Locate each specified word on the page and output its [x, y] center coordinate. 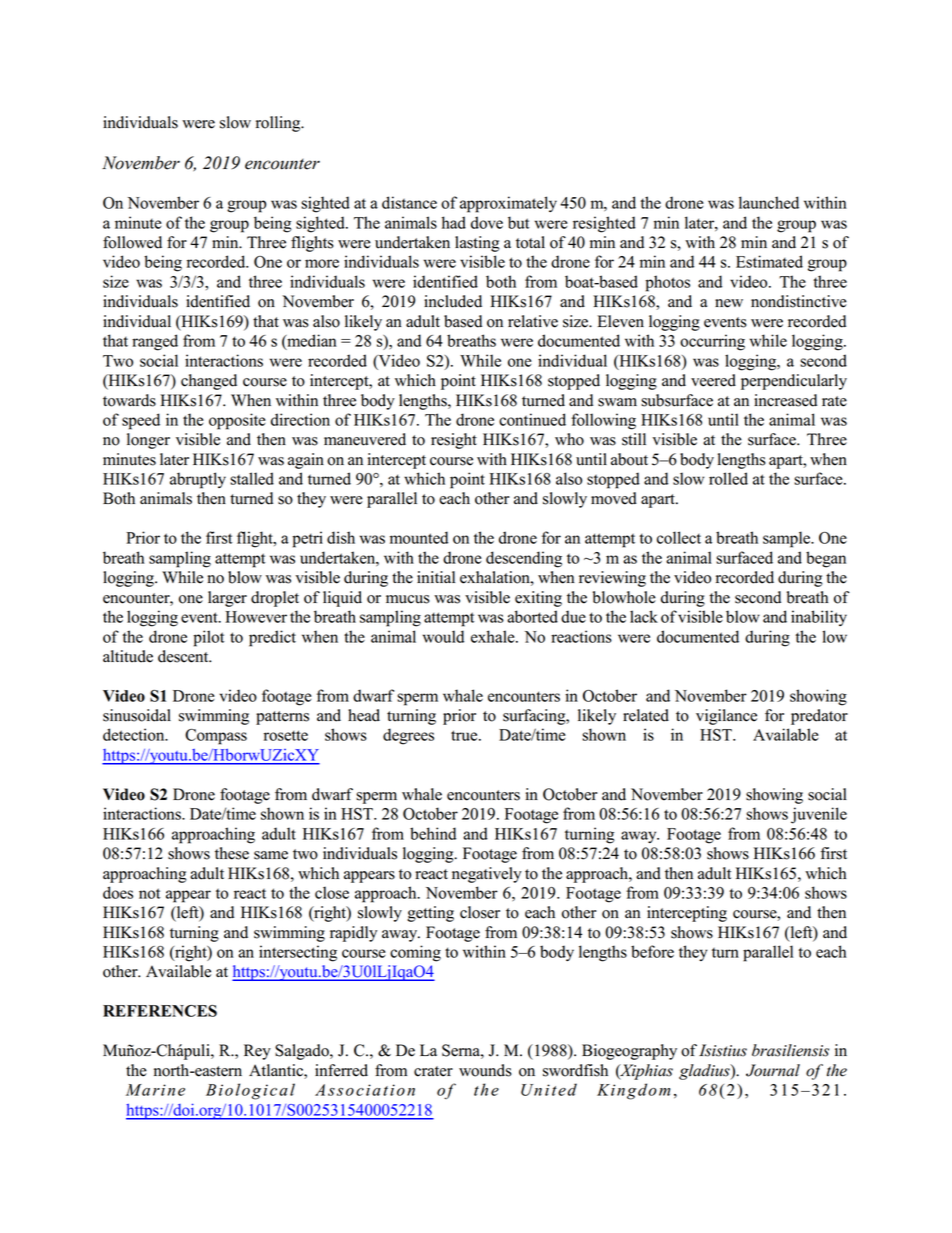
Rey [257, 1052]
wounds [485, 1070]
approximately [508, 204]
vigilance [726, 717]
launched [769, 202]
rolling [279, 124]
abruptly [198, 480]
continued [532, 419]
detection [135, 734]
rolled [728, 478]
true [465, 735]
